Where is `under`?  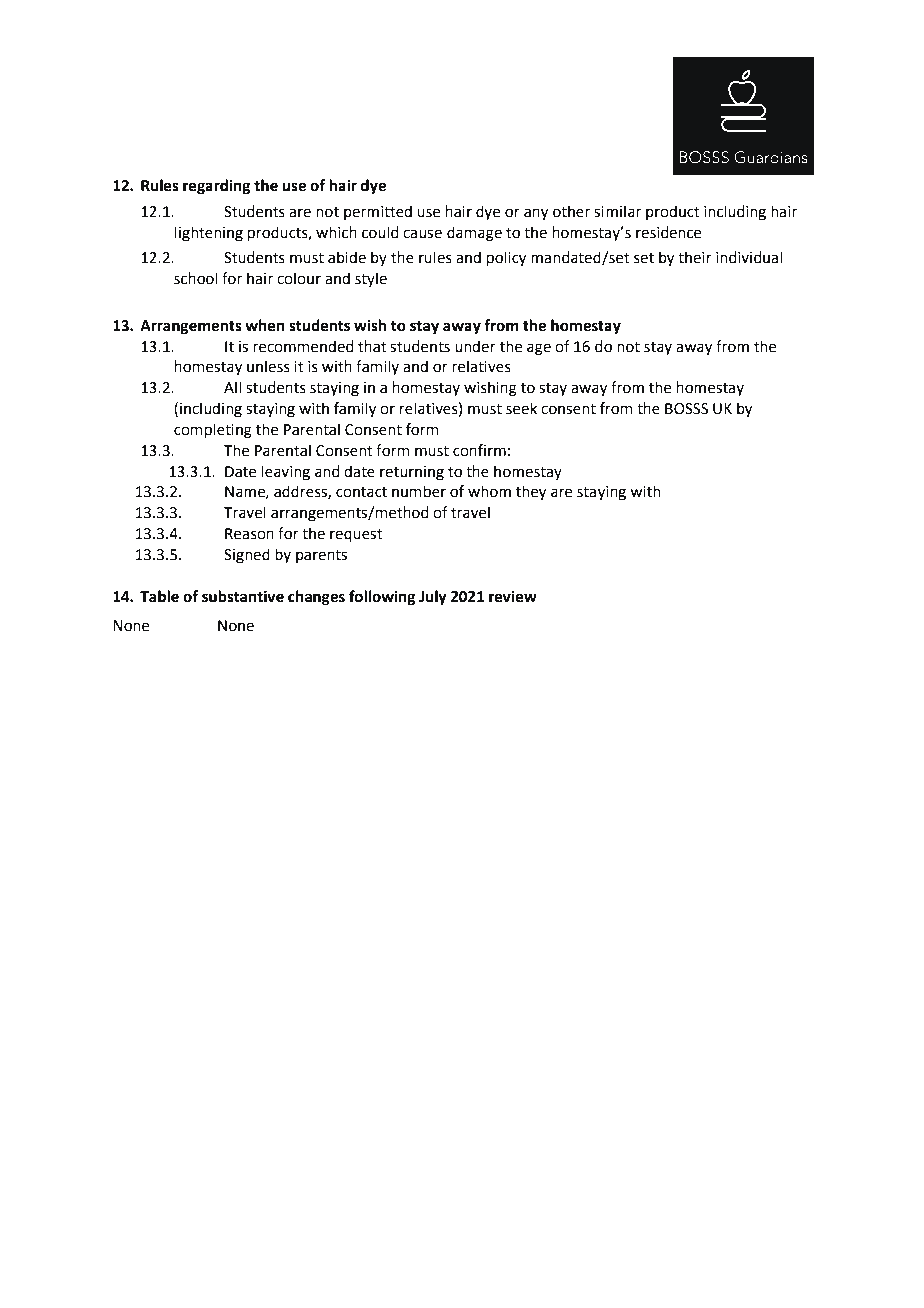 under is located at coordinates (475, 346).
